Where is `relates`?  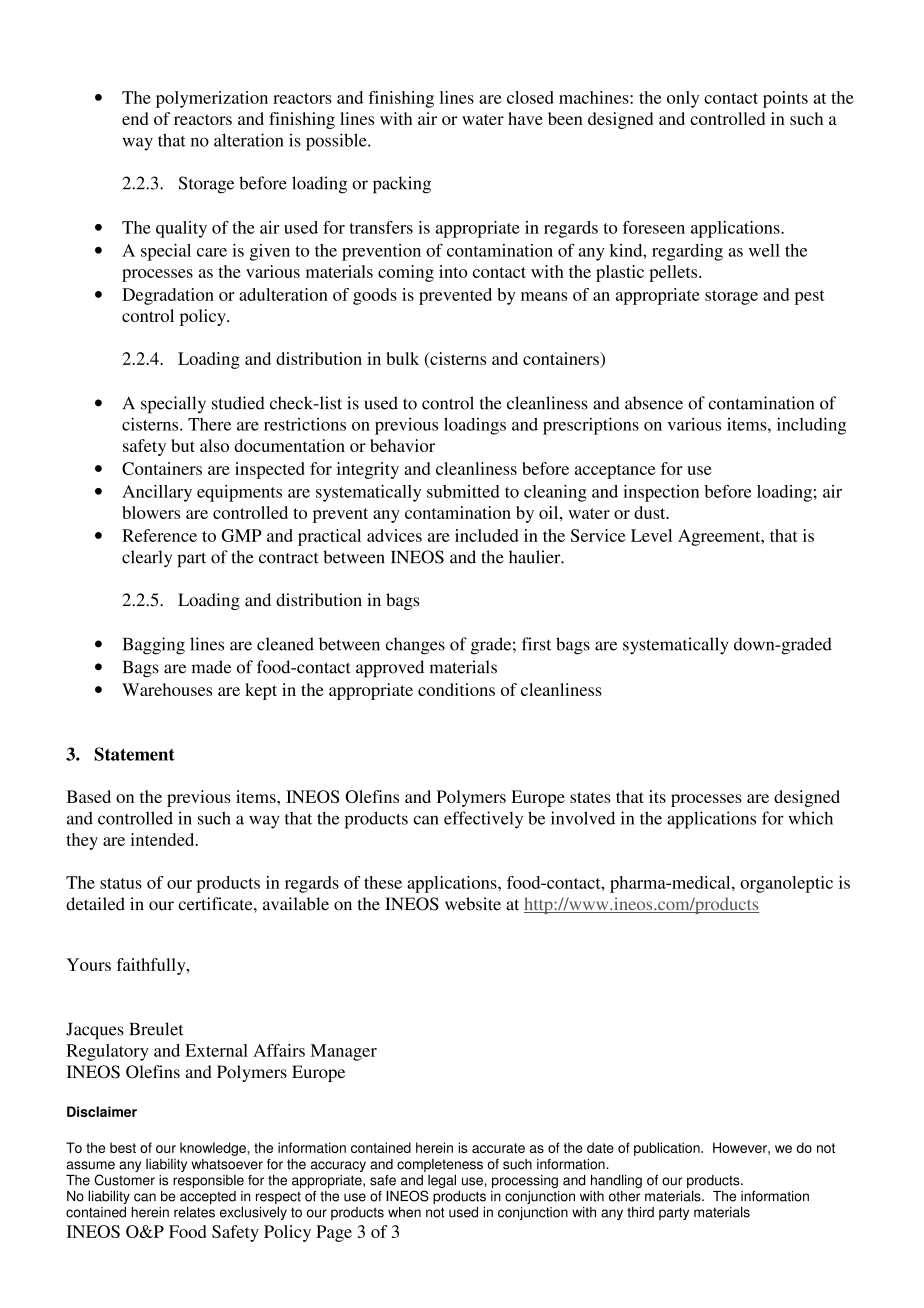 relates is located at coordinates (194, 1212).
